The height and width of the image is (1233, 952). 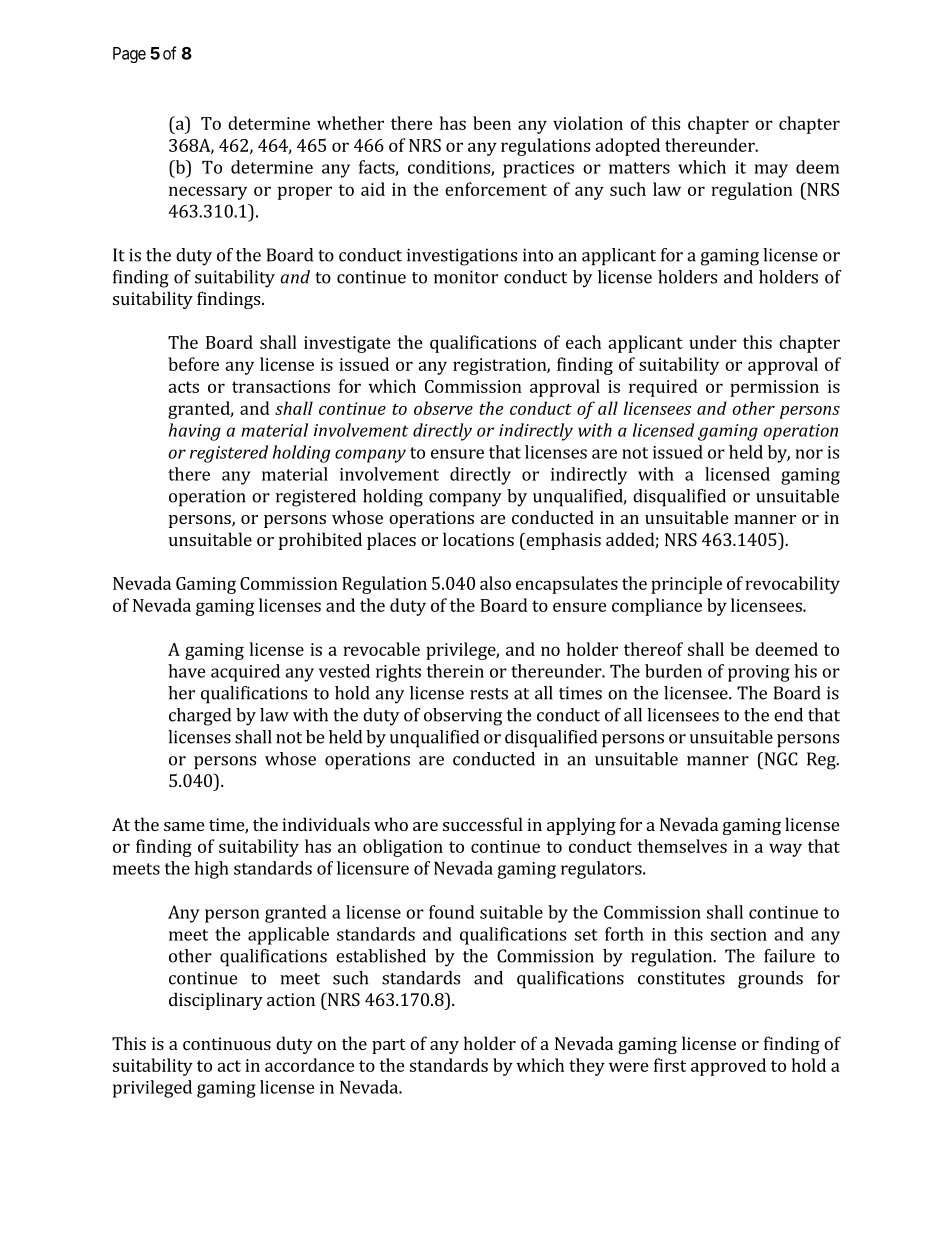 I want to click on end, so click(x=788, y=715).
